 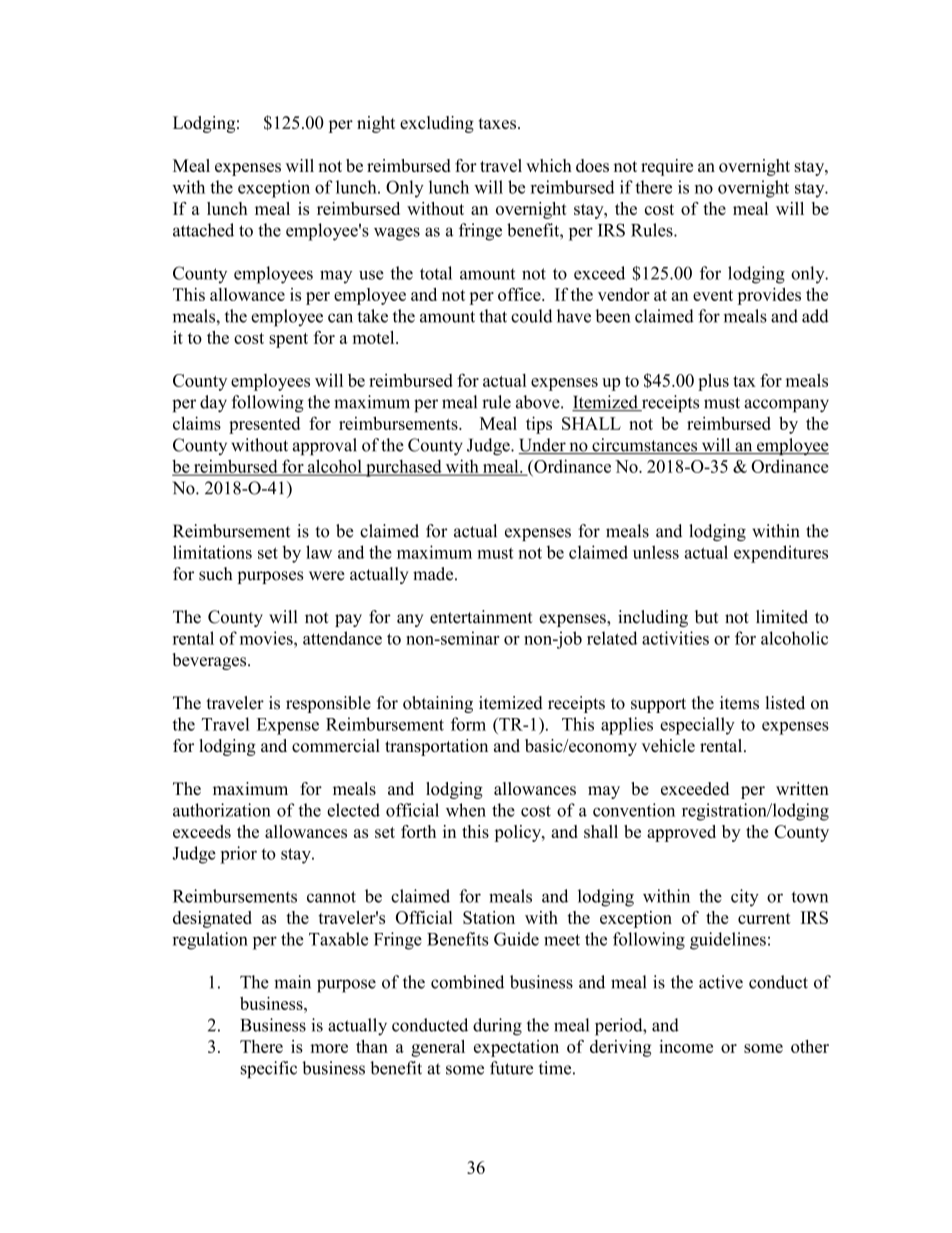 I want to click on form, so click(x=468, y=724).
